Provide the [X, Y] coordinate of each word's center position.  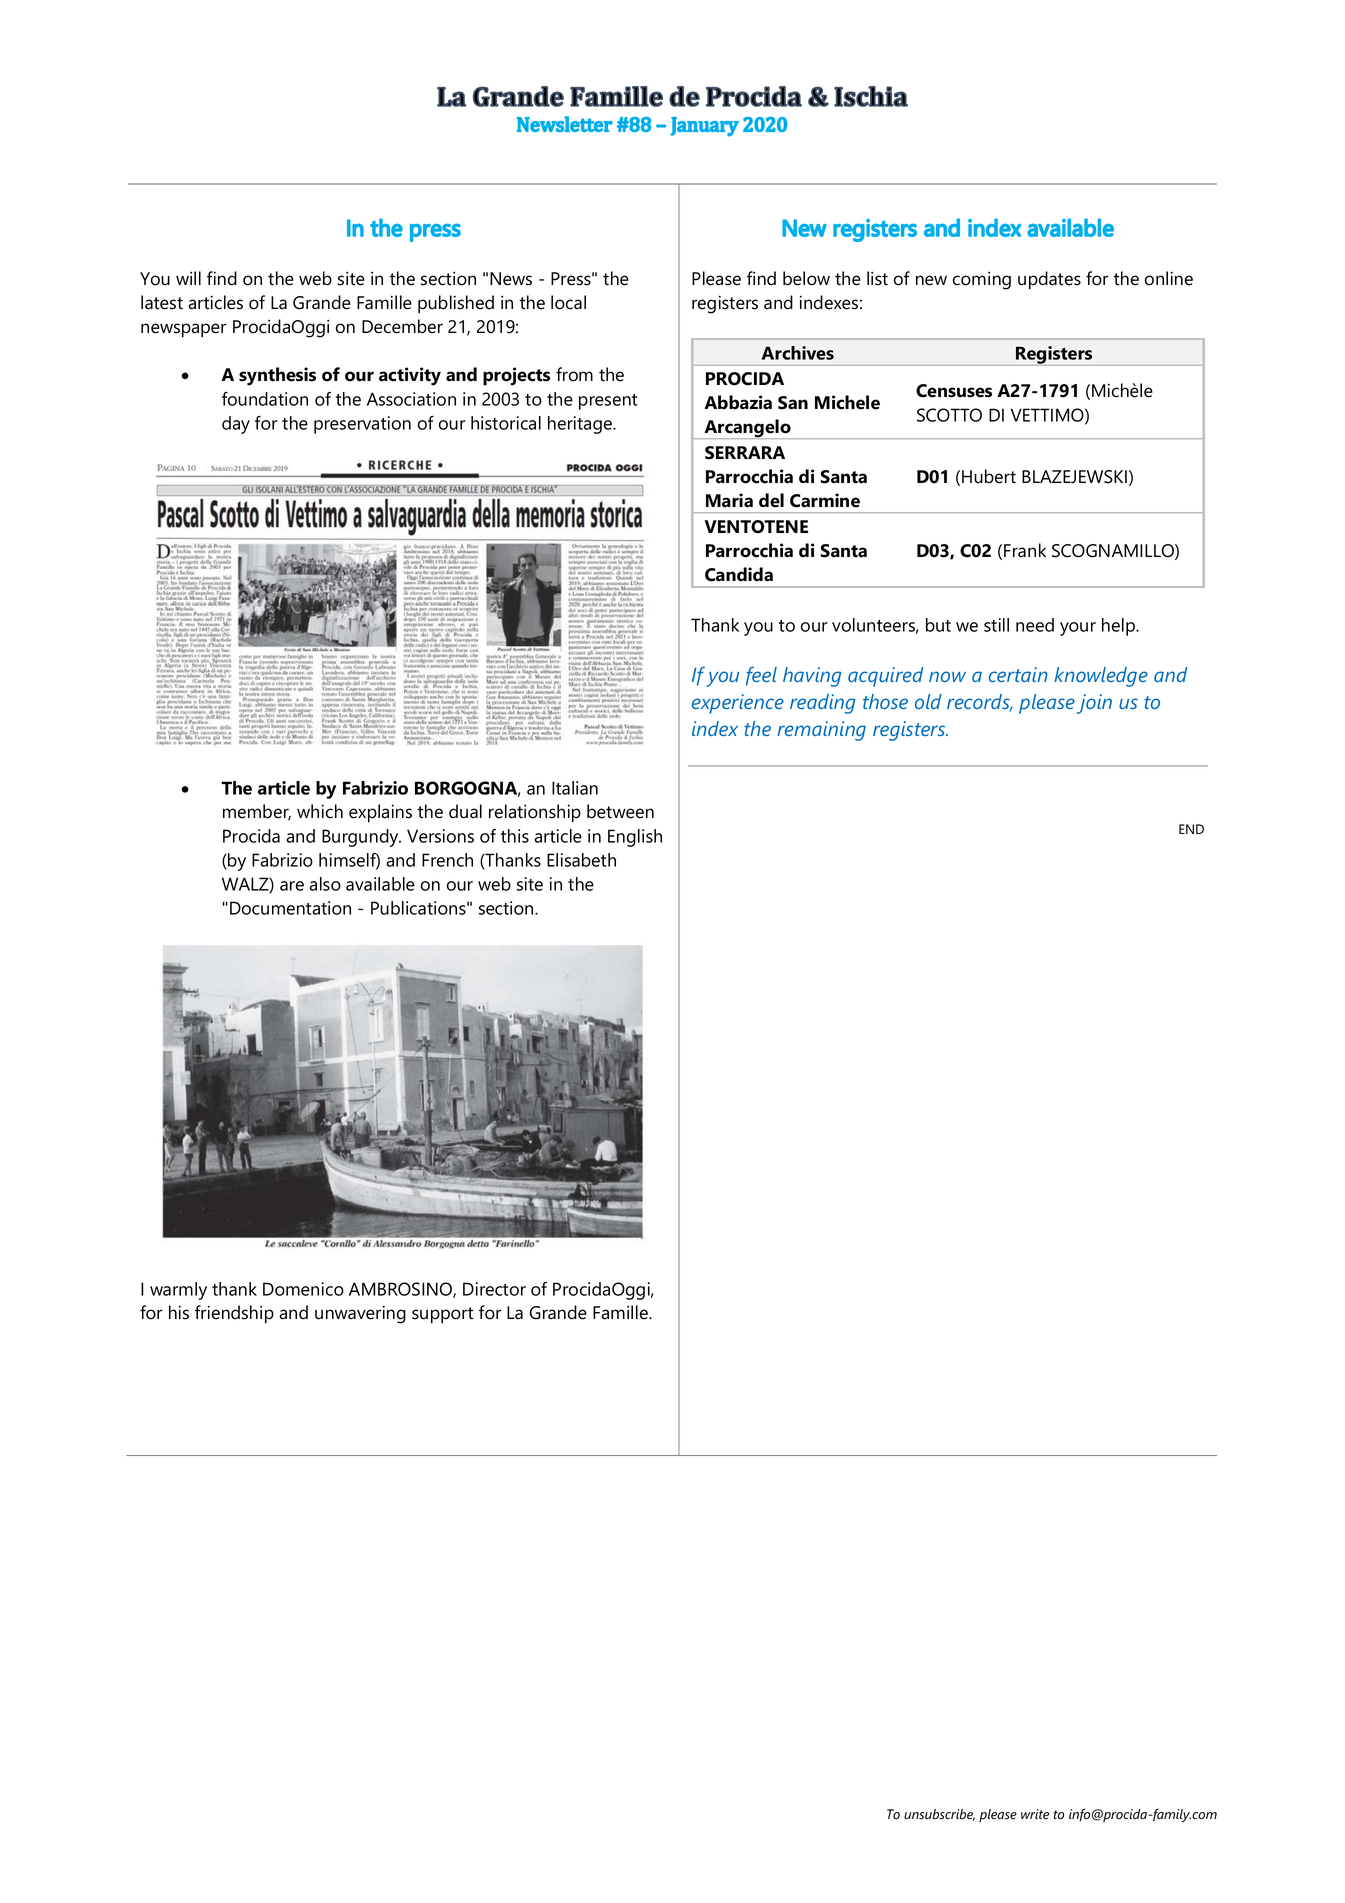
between [620, 811]
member [257, 812]
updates [1049, 280]
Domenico [303, 1289]
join [1094, 704]
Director [494, 1289]
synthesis [277, 376]
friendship [234, 1314]
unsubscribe [939, 1815]
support [443, 1315]
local [568, 302]
